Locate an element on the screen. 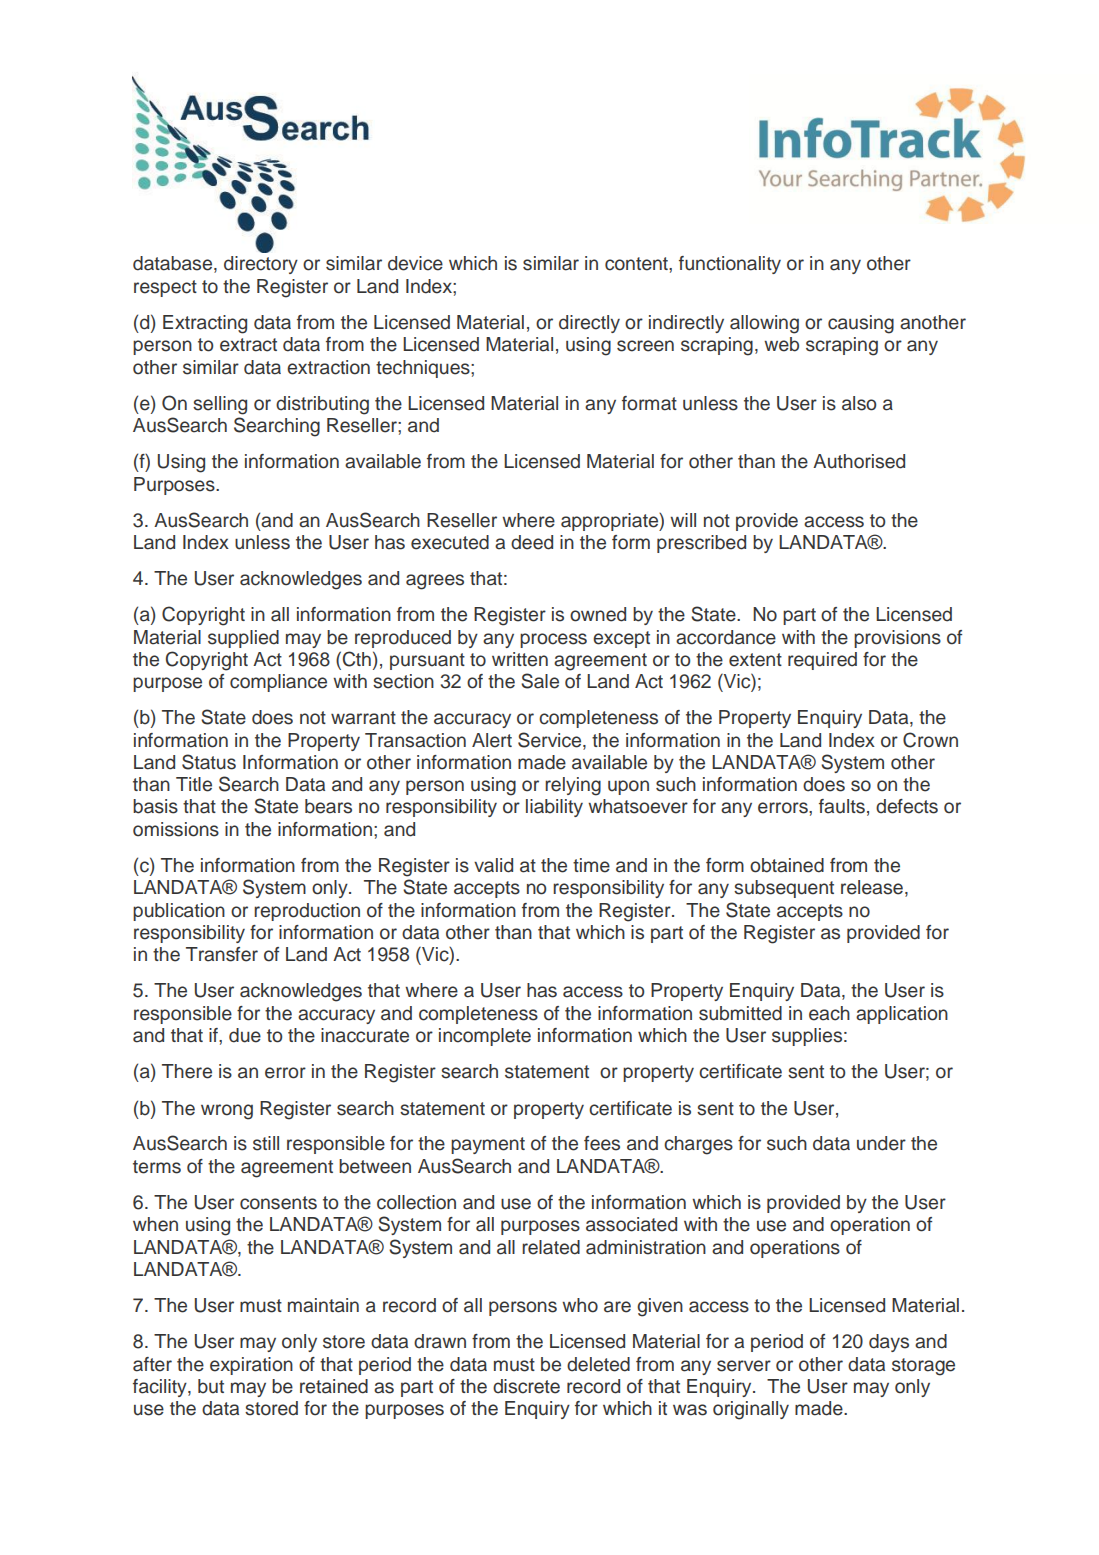 The image size is (1099, 1555). directory is located at coordinates (261, 265).
